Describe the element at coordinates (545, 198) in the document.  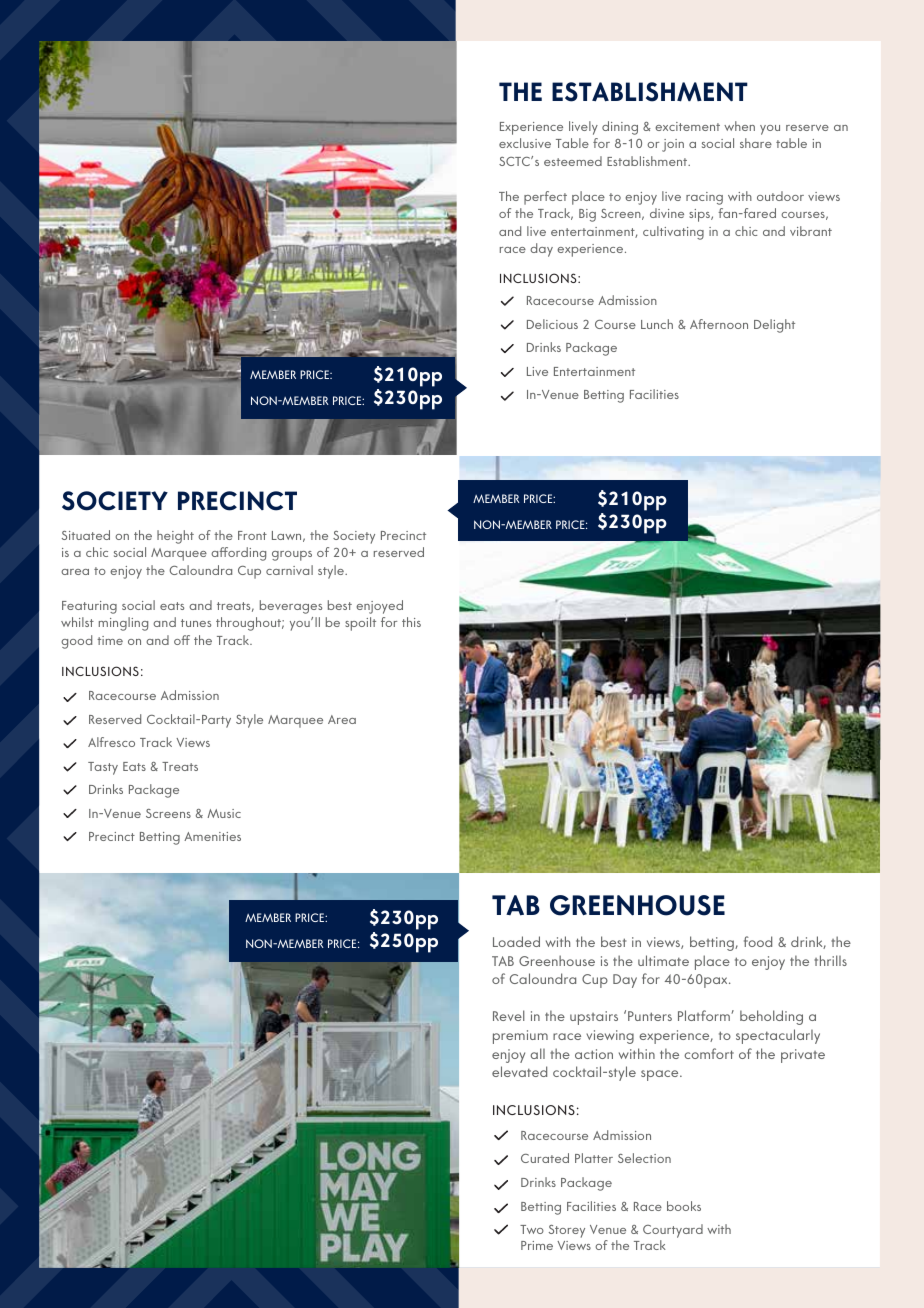
I see `perfect` at that location.
